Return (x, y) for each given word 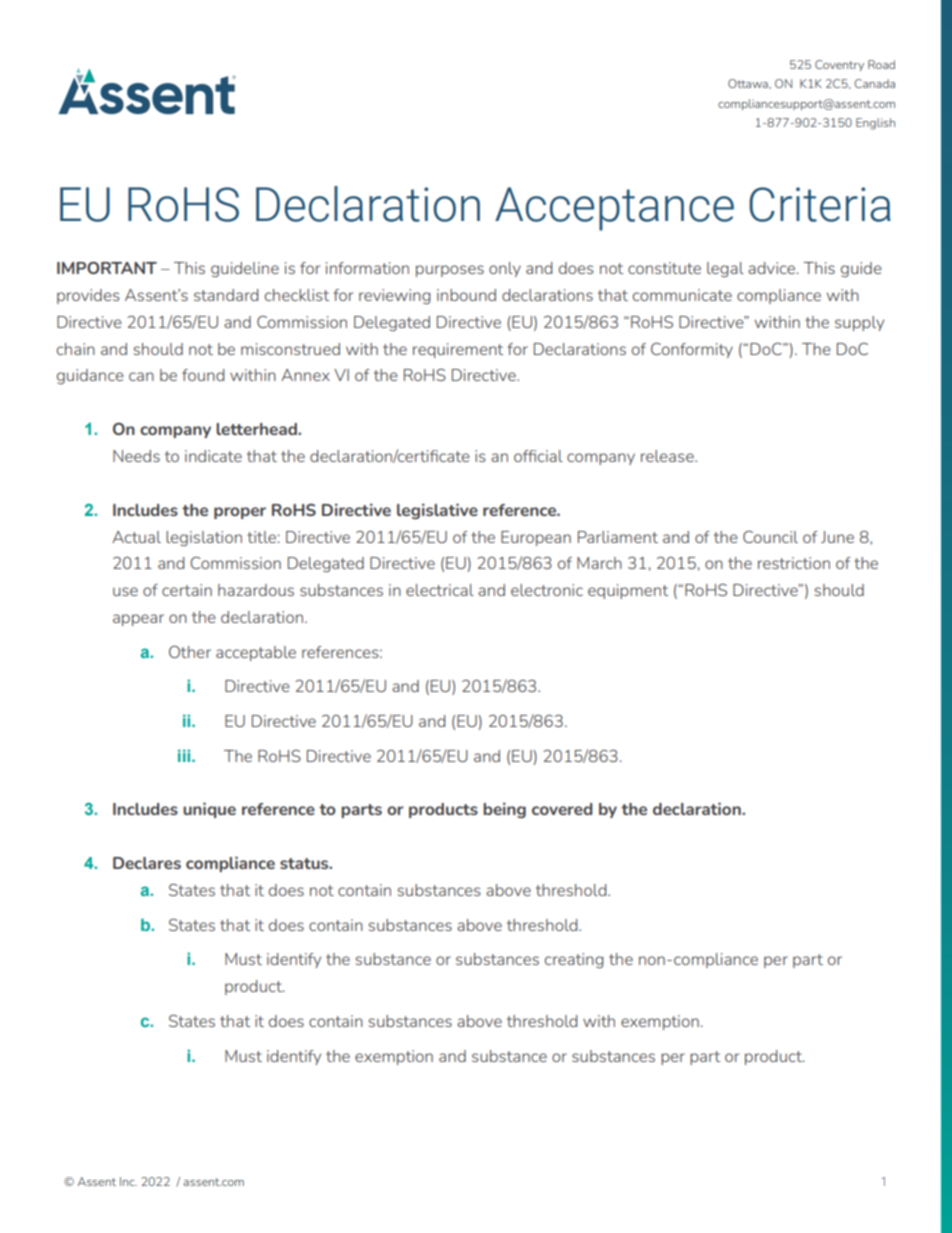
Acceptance (614, 209)
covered (562, 809)
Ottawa (749, 83)
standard (226, 295)
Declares (147, 863)
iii (185, 755)
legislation (204, 538)
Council (770, 537)
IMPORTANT (107, 268)
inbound (466, 295)
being (504, 810)
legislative (437, 511)
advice (773, 268)
